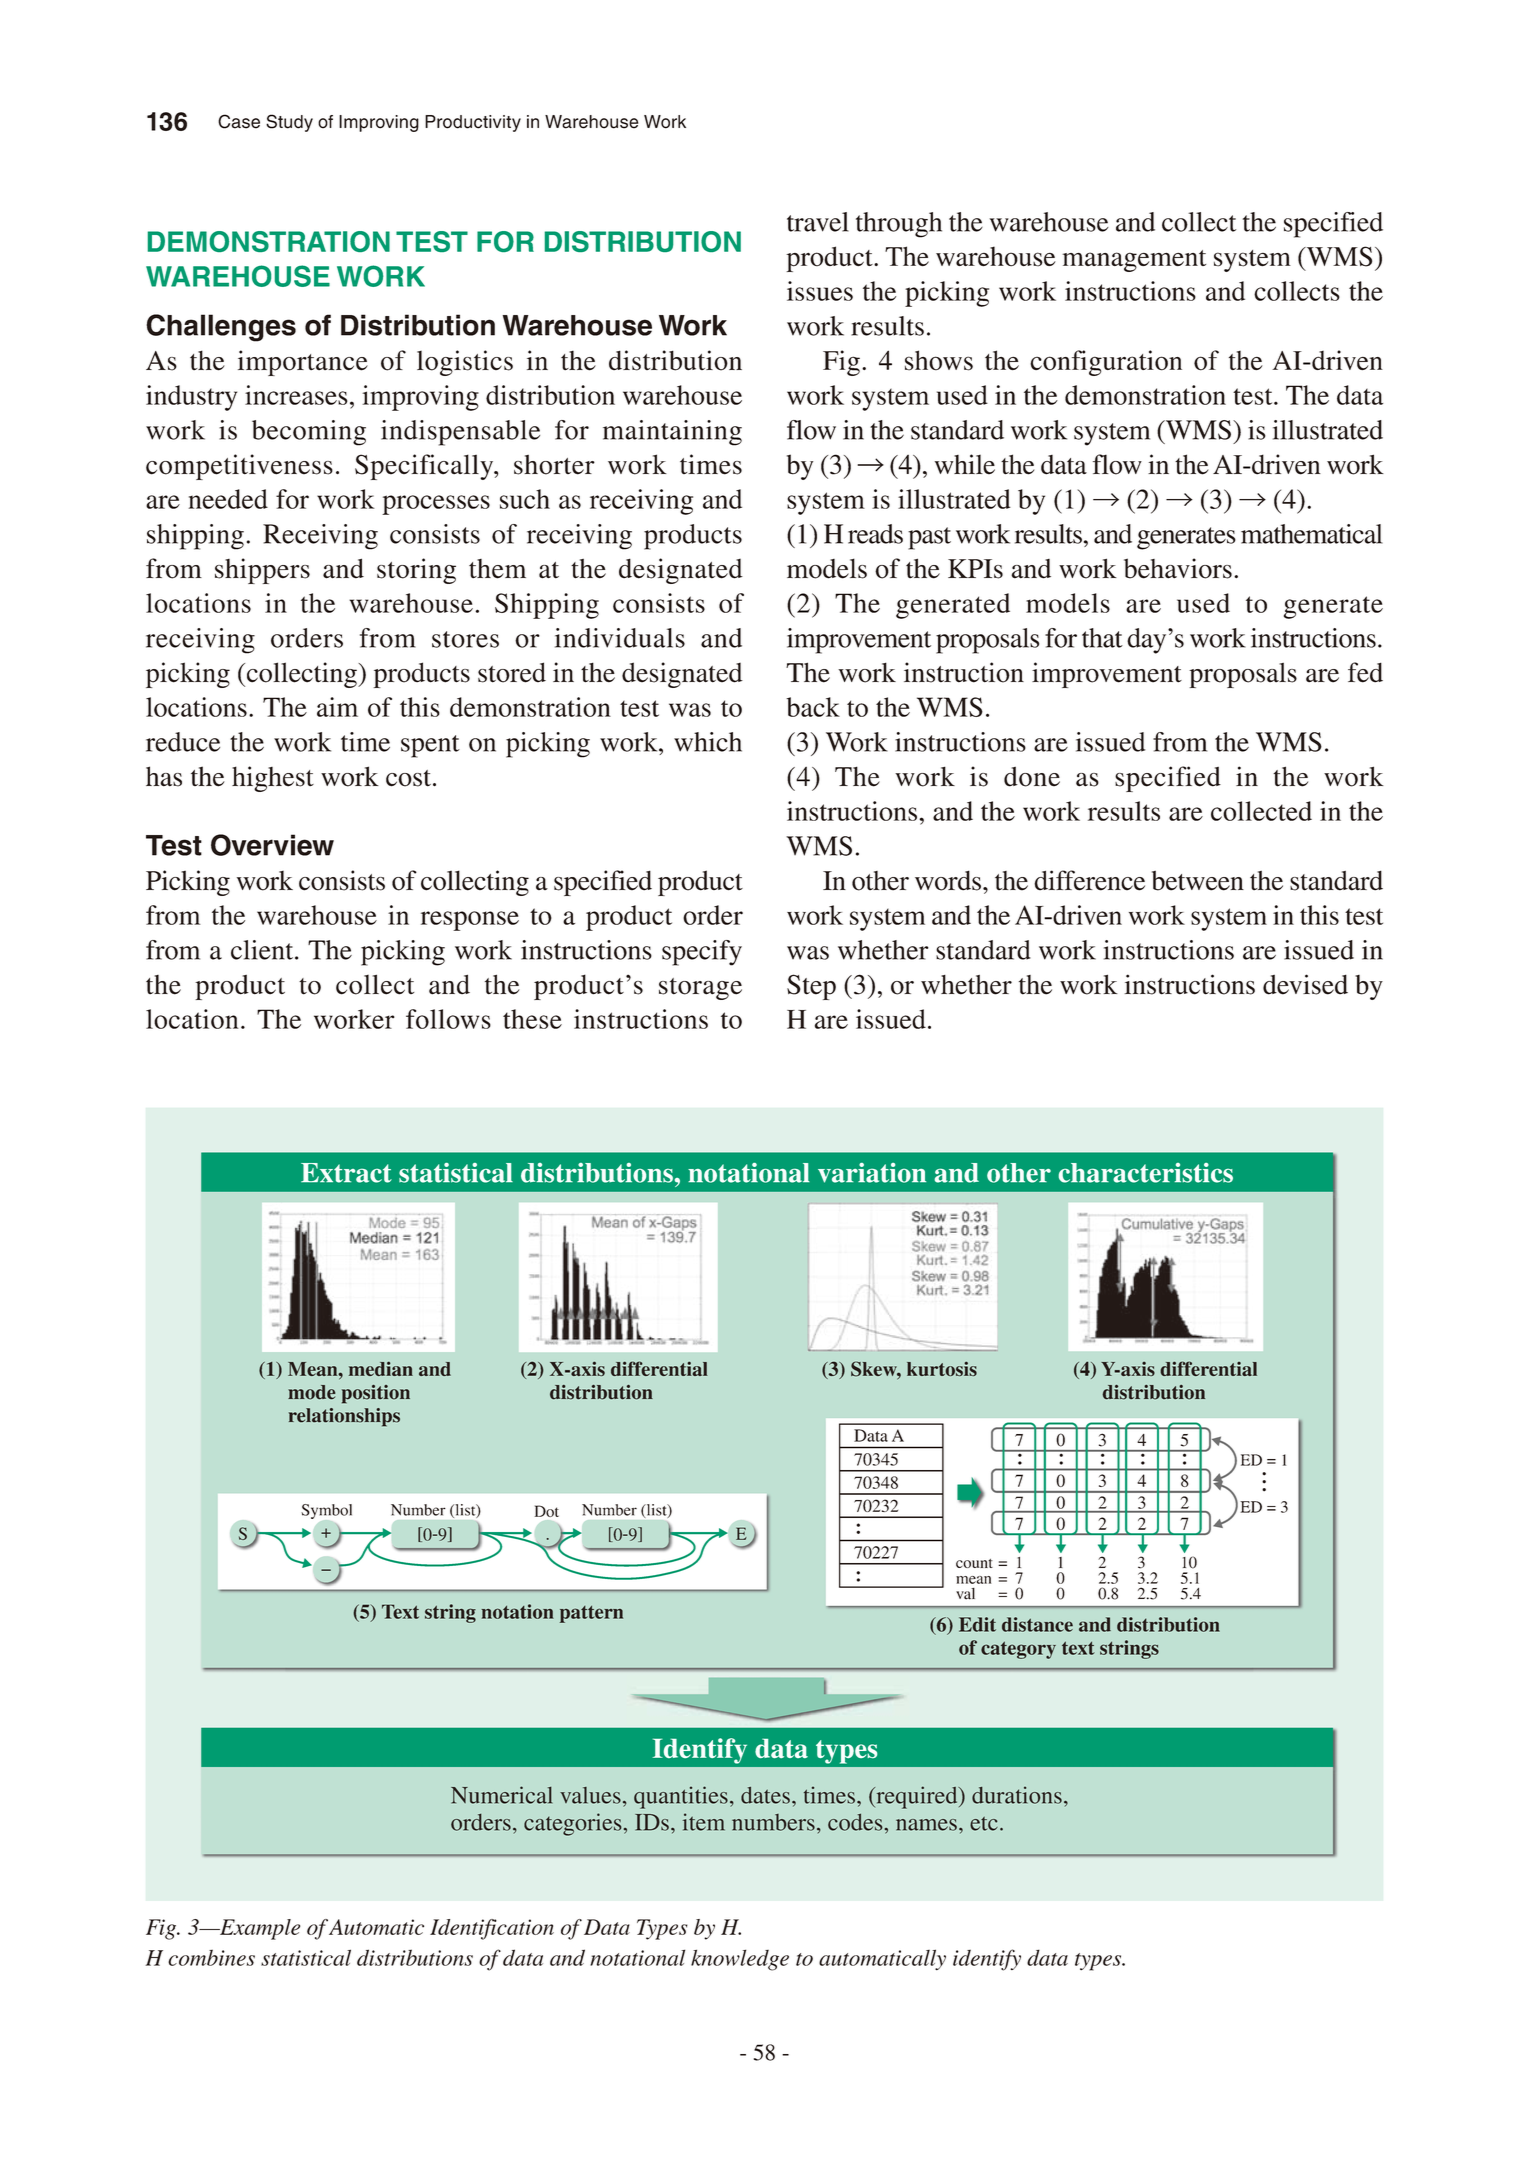 The image size is (1529, 2162). What do you see at coordinates (1134, 261) in the image?
I see `management` at bounding box center [1134, 261].
